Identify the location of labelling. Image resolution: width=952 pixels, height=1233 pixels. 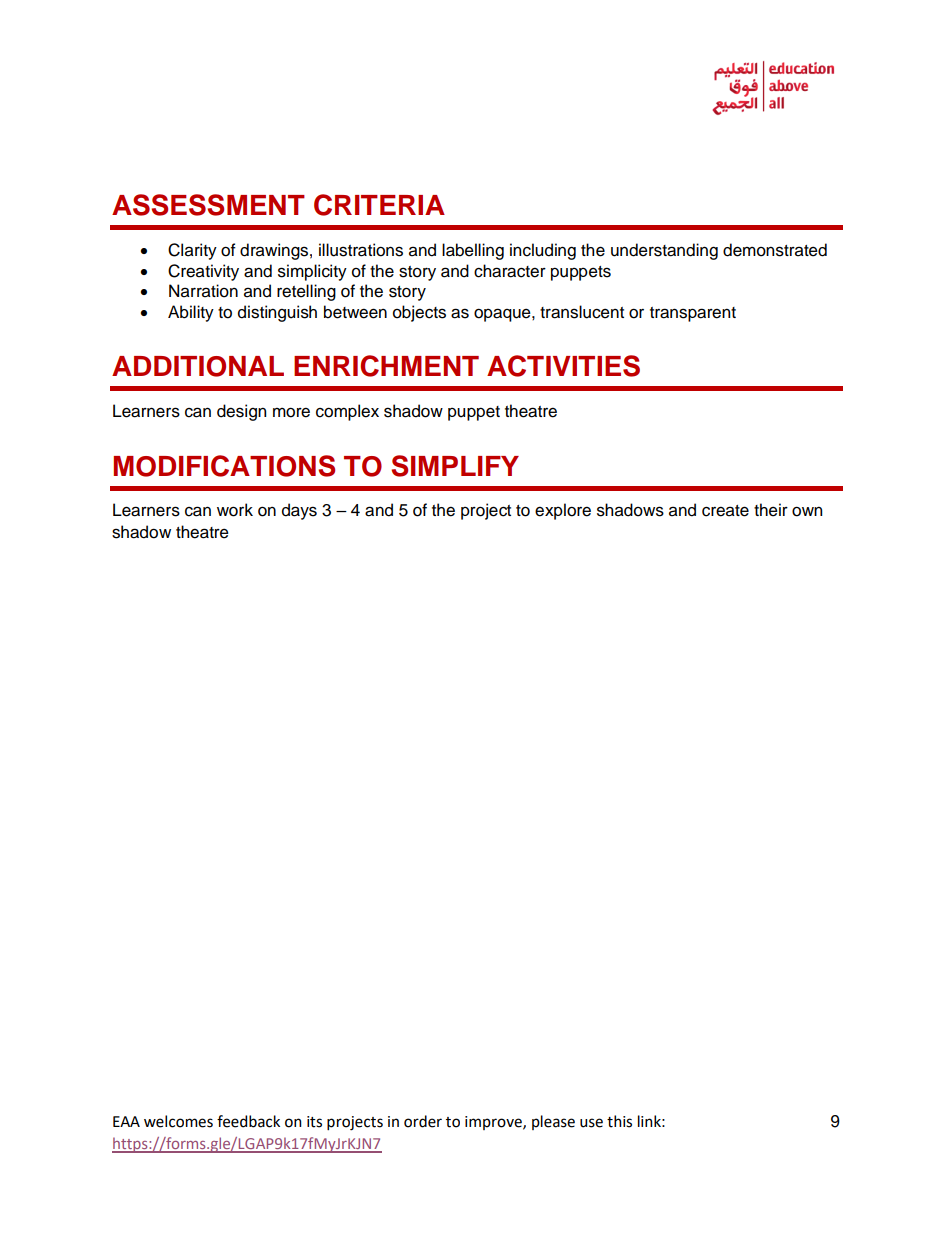
(473, 251).
